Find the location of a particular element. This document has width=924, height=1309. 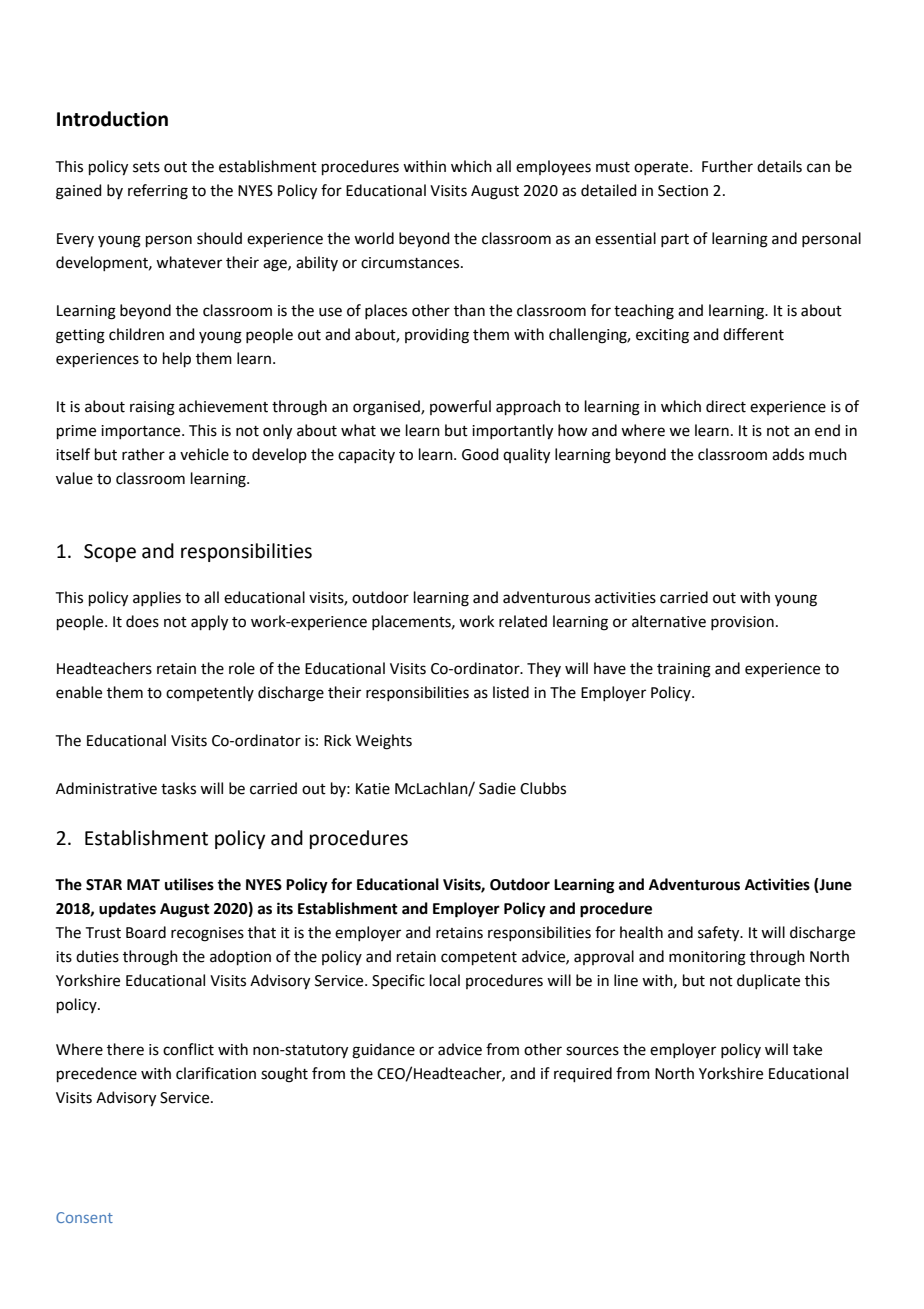

safety is located at coordinates (720, 934).
